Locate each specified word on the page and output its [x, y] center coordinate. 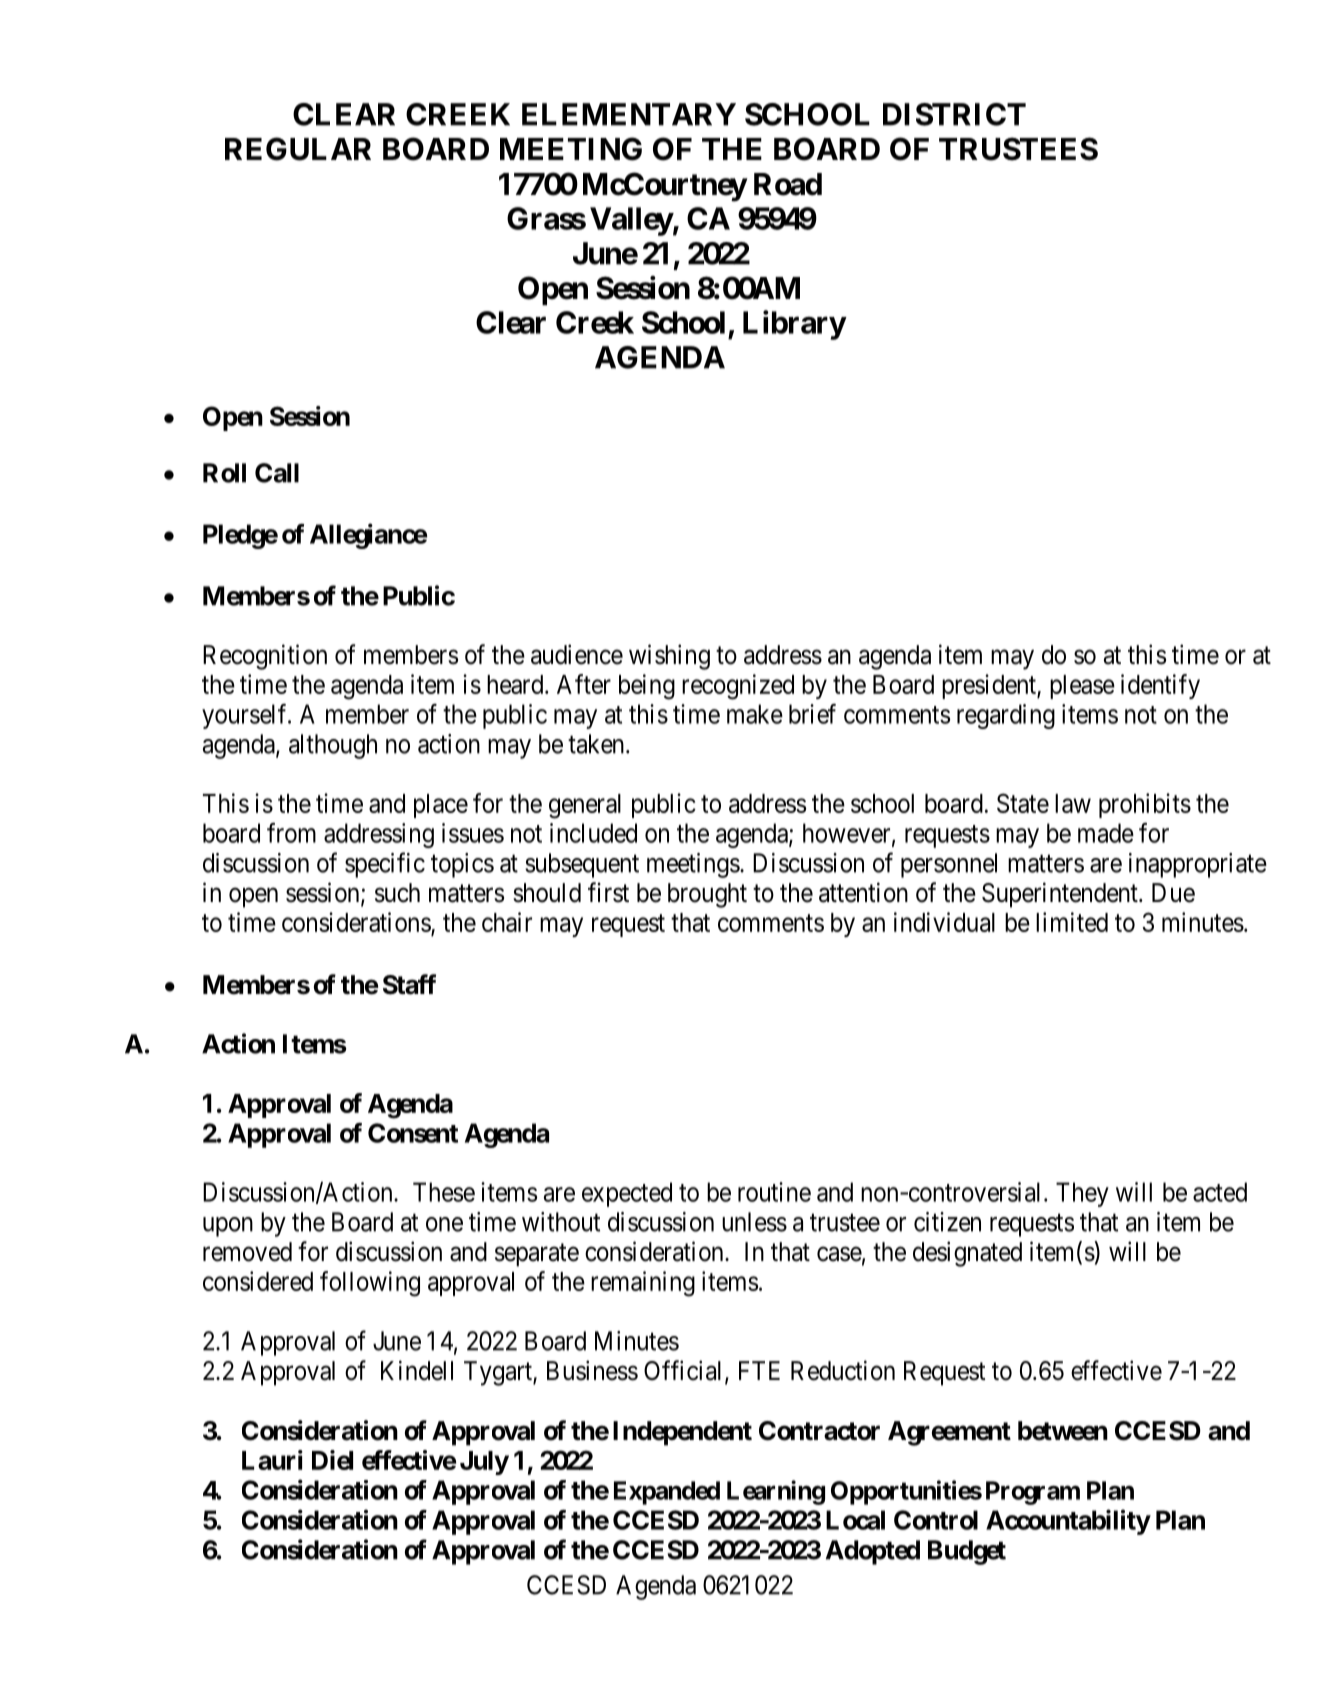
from [291, 833]
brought [707, 895]
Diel [332, 1460]
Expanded [667, 1493]
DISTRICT [954, 114]
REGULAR [298, 149]
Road [788, 184]
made [1106, 833]
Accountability [1068, 1522]
